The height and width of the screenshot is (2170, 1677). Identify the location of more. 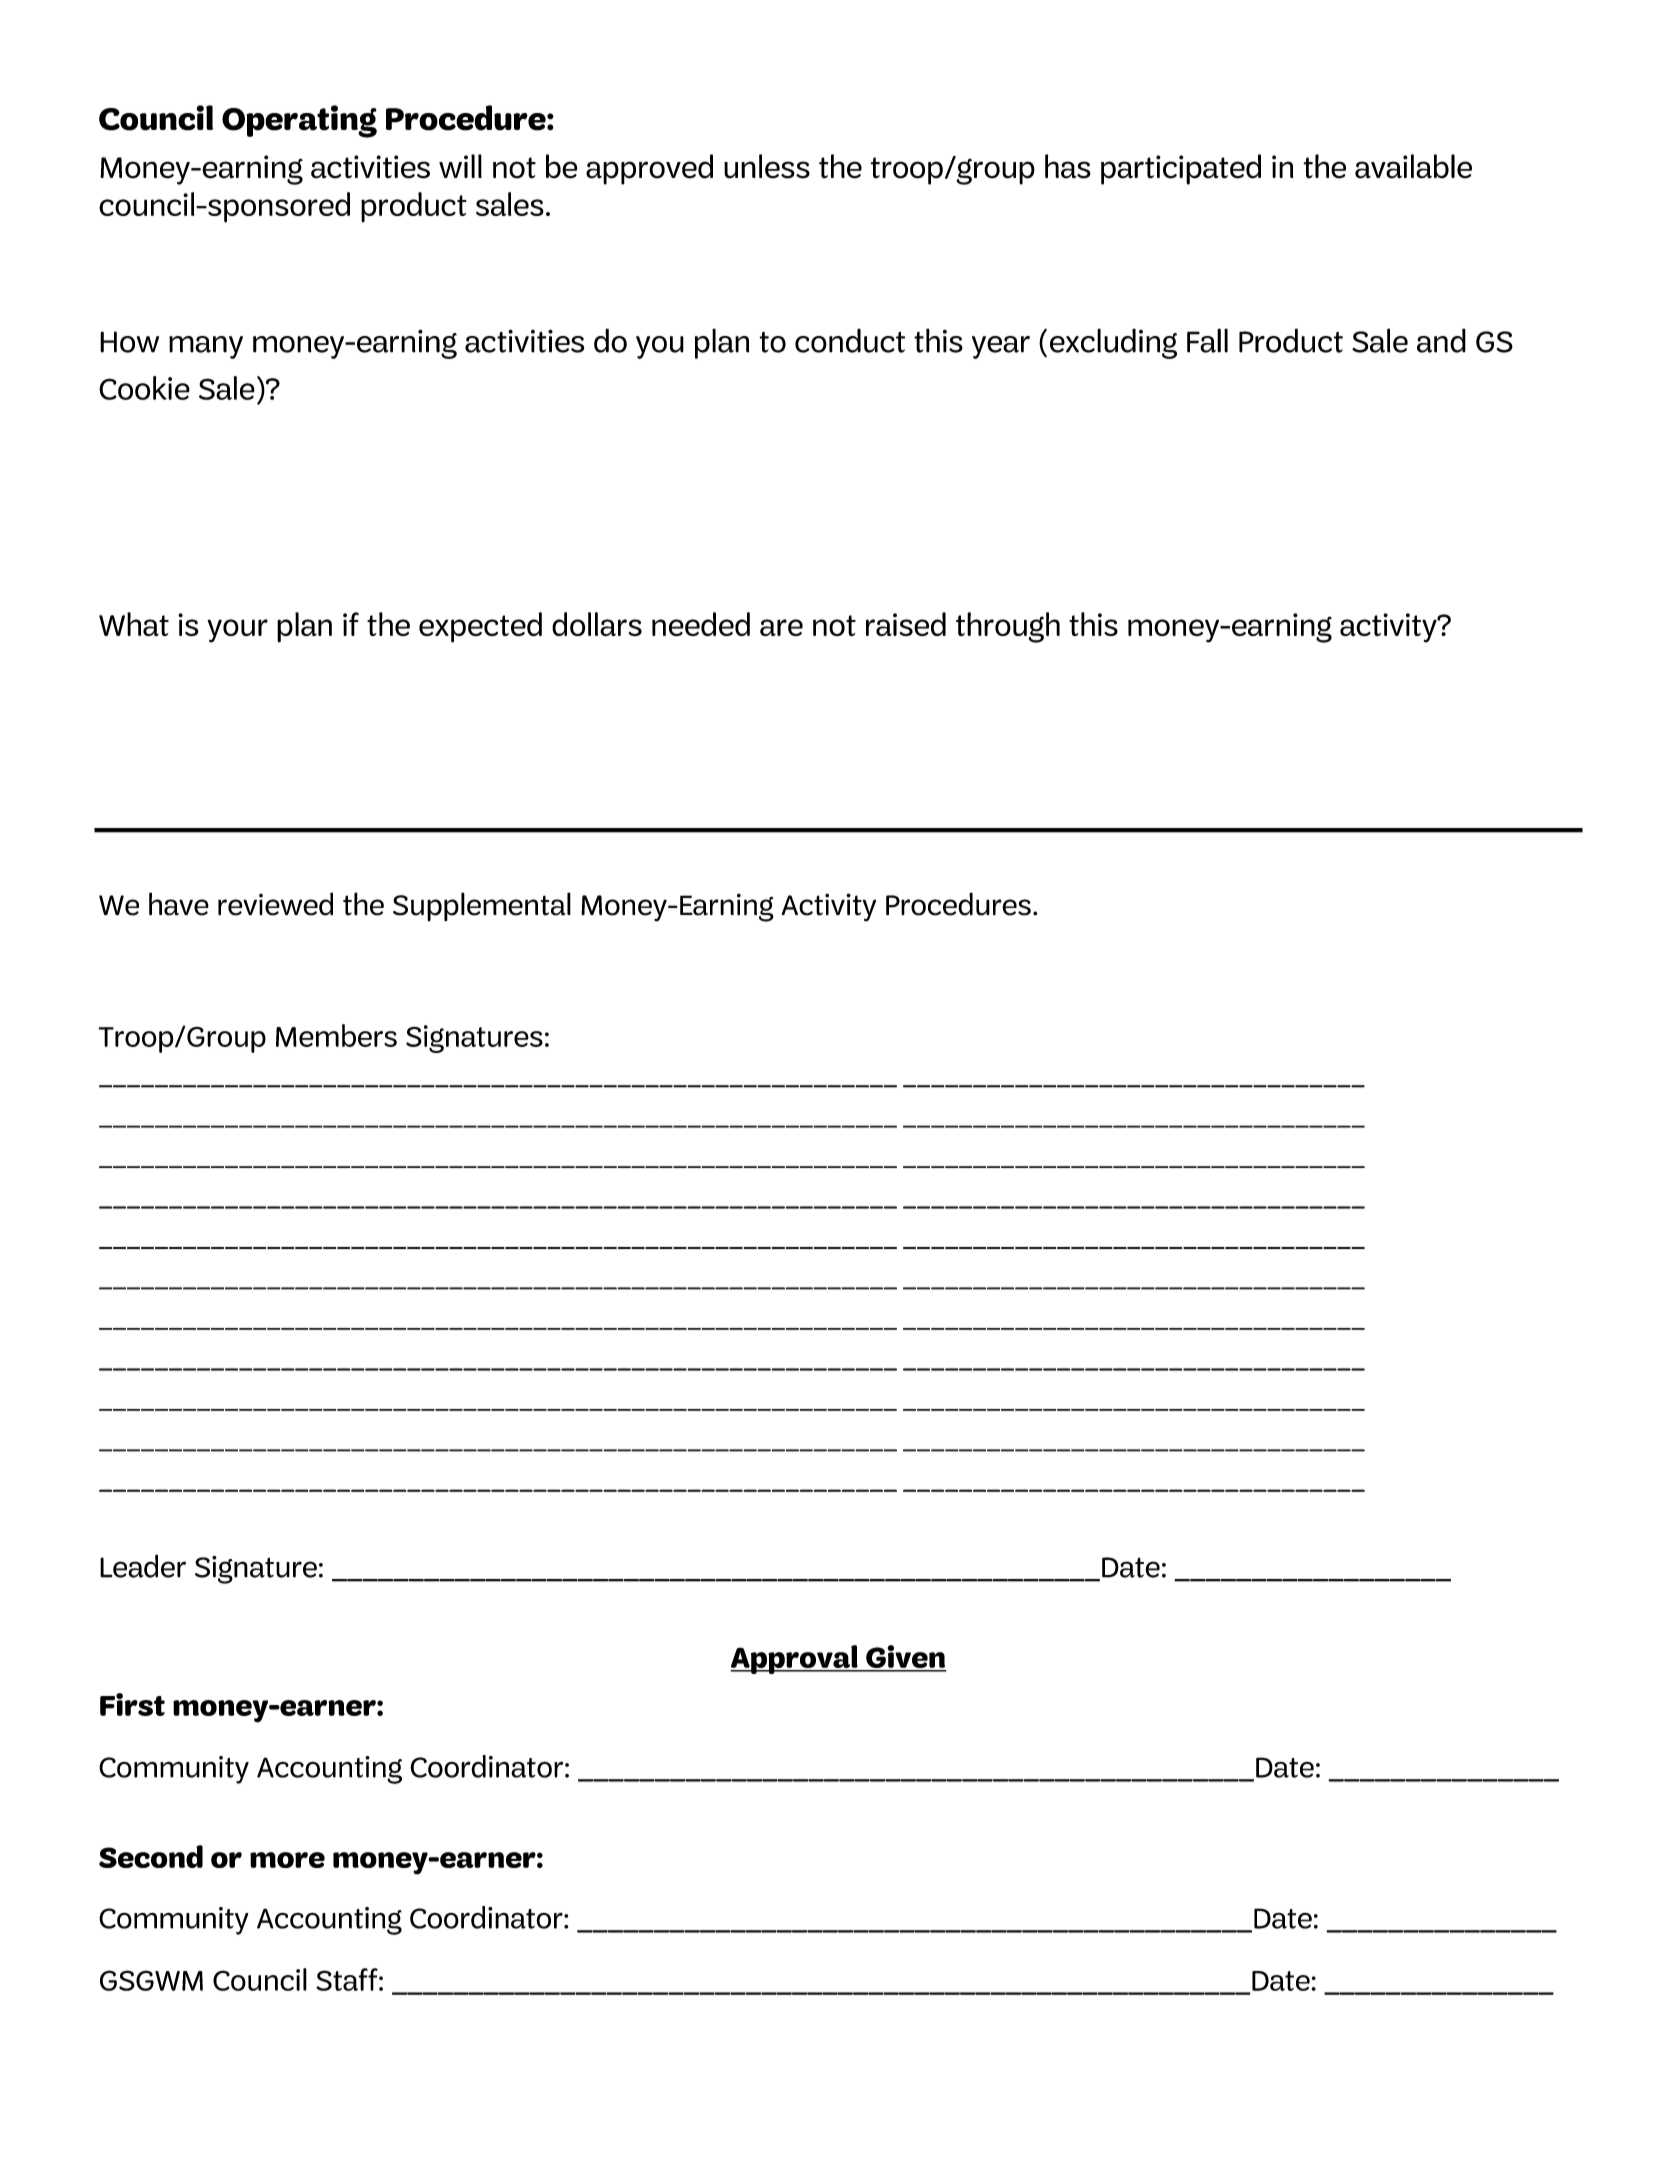
(287, 1860).
